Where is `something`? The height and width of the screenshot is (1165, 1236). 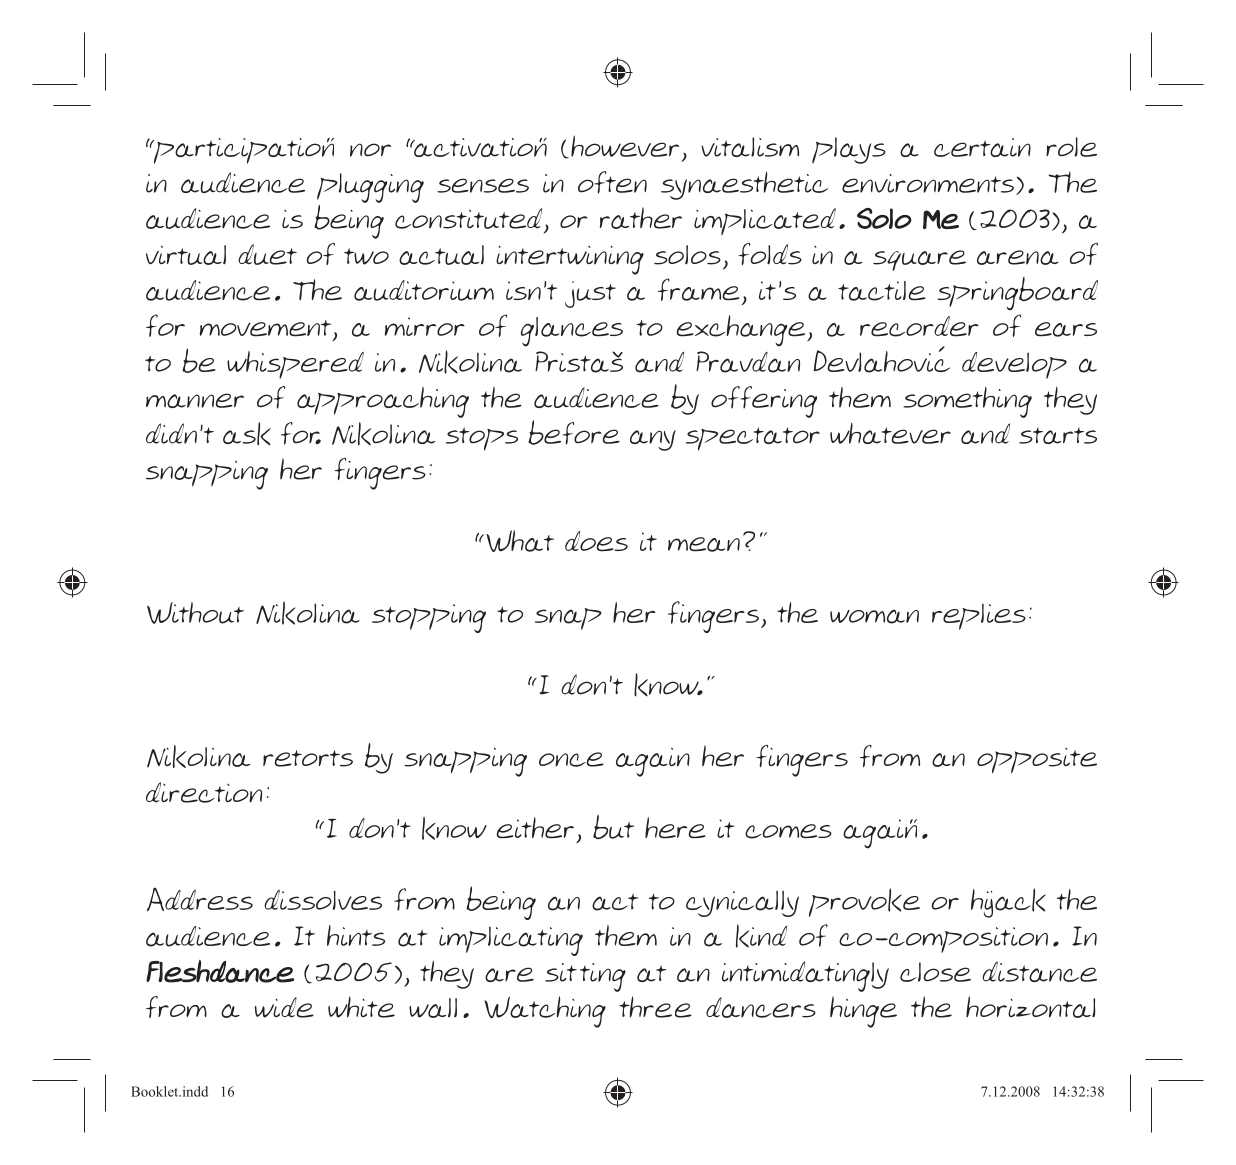 something is located at coordinates (967, 402).
